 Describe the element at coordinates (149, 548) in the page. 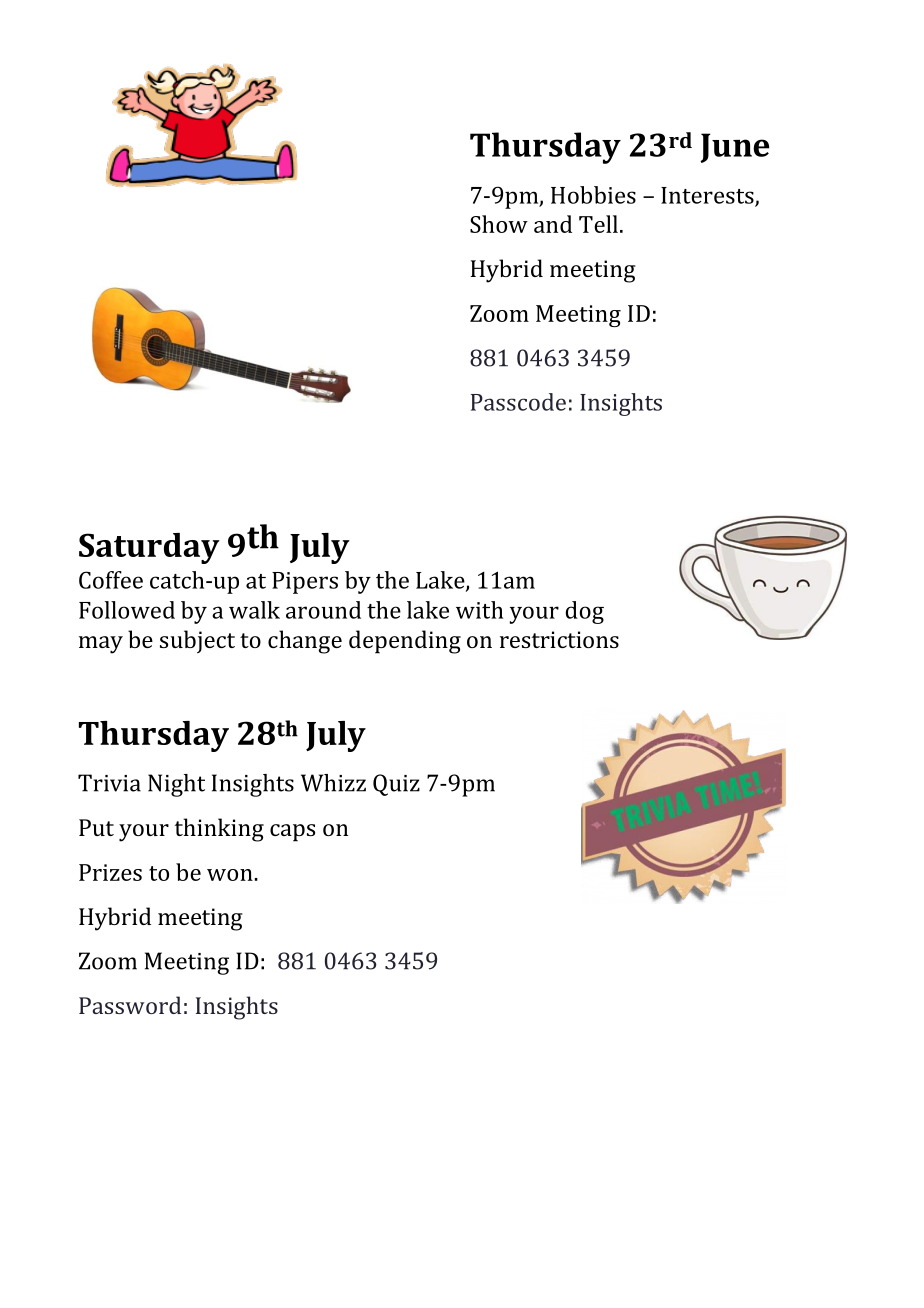

I see `Saturday` at that location.
